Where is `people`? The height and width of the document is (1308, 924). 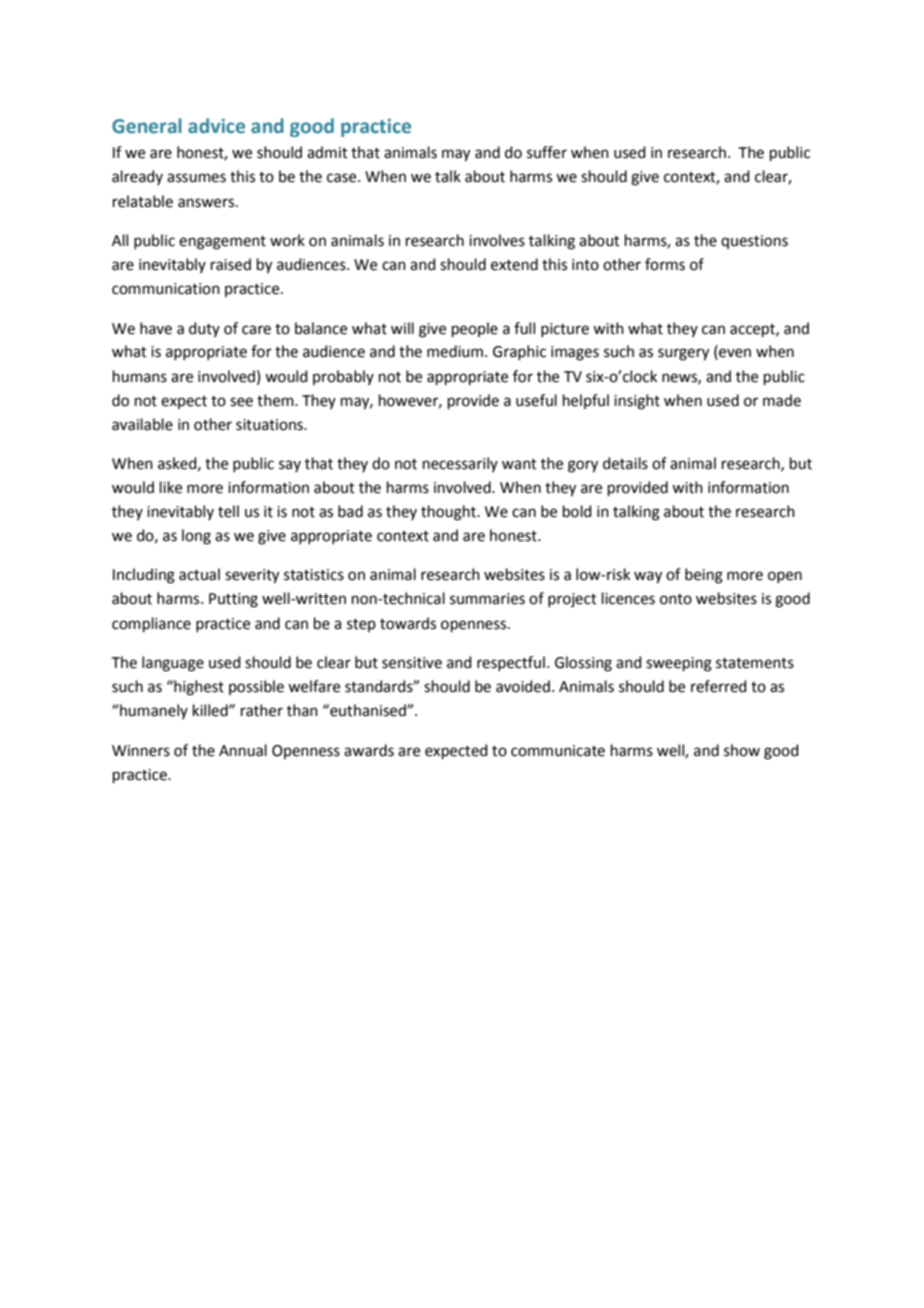
people is located at coordinates (475, 329).
